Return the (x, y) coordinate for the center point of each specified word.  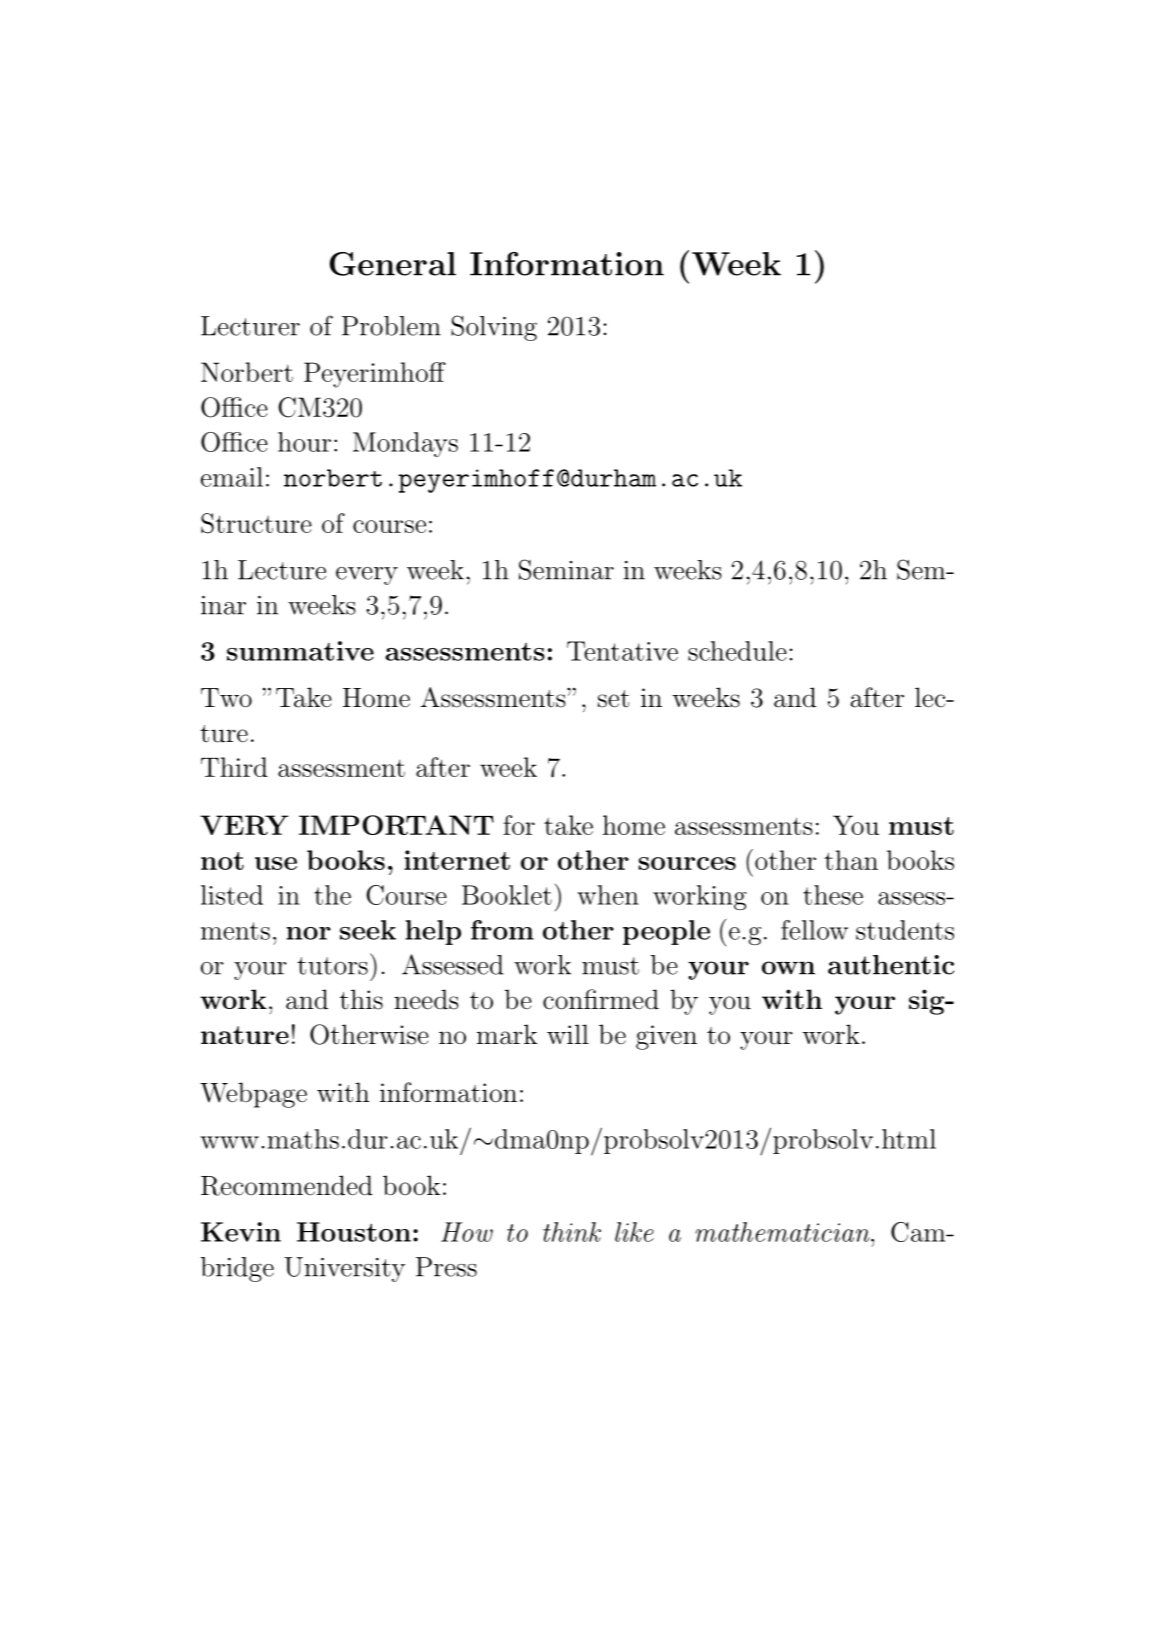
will (568, 1034)
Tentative (622, 651)
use (276, 863)
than (851, 860)
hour (304, 442)
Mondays (405, 444)
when (608, 895)
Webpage (253, 1095)
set (613, 699)
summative (300, 651)
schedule (737, 651)
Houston (354, 1232)
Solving (494, 328)
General (393, 264)
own (788, 968)
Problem (391, 326)
